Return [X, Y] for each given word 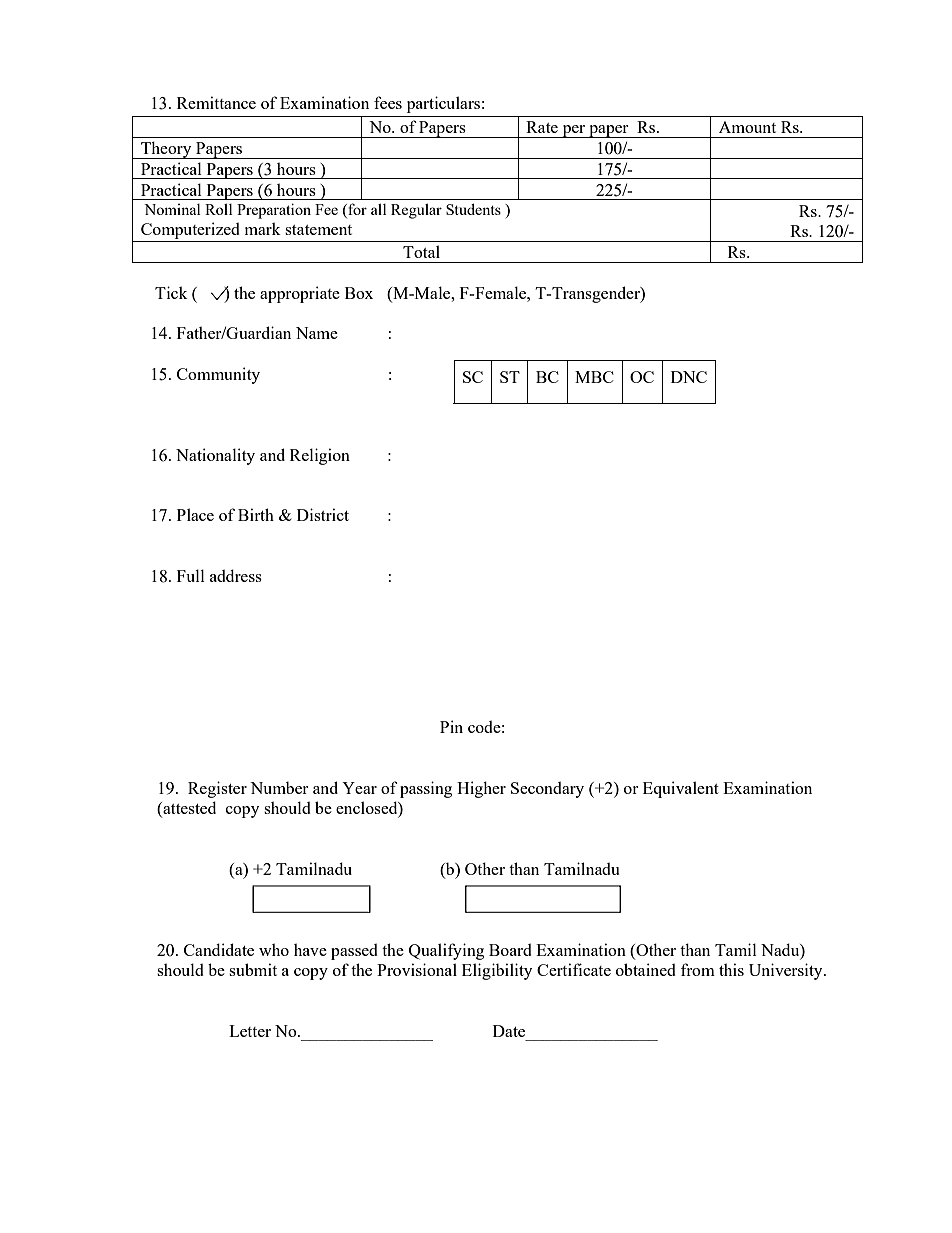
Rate [542, 127]
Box [359, 293]
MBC [594, 377]
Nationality [215, 456]
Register [217, 789]
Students [473, 209]
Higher [481, 789]
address [236, 575]
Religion [320, 456]
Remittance [216, 102]
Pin [451, 726]
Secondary [547, 790]
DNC [689, 377]
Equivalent [681, 789]
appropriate [300, 294]
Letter [250, 1031]
